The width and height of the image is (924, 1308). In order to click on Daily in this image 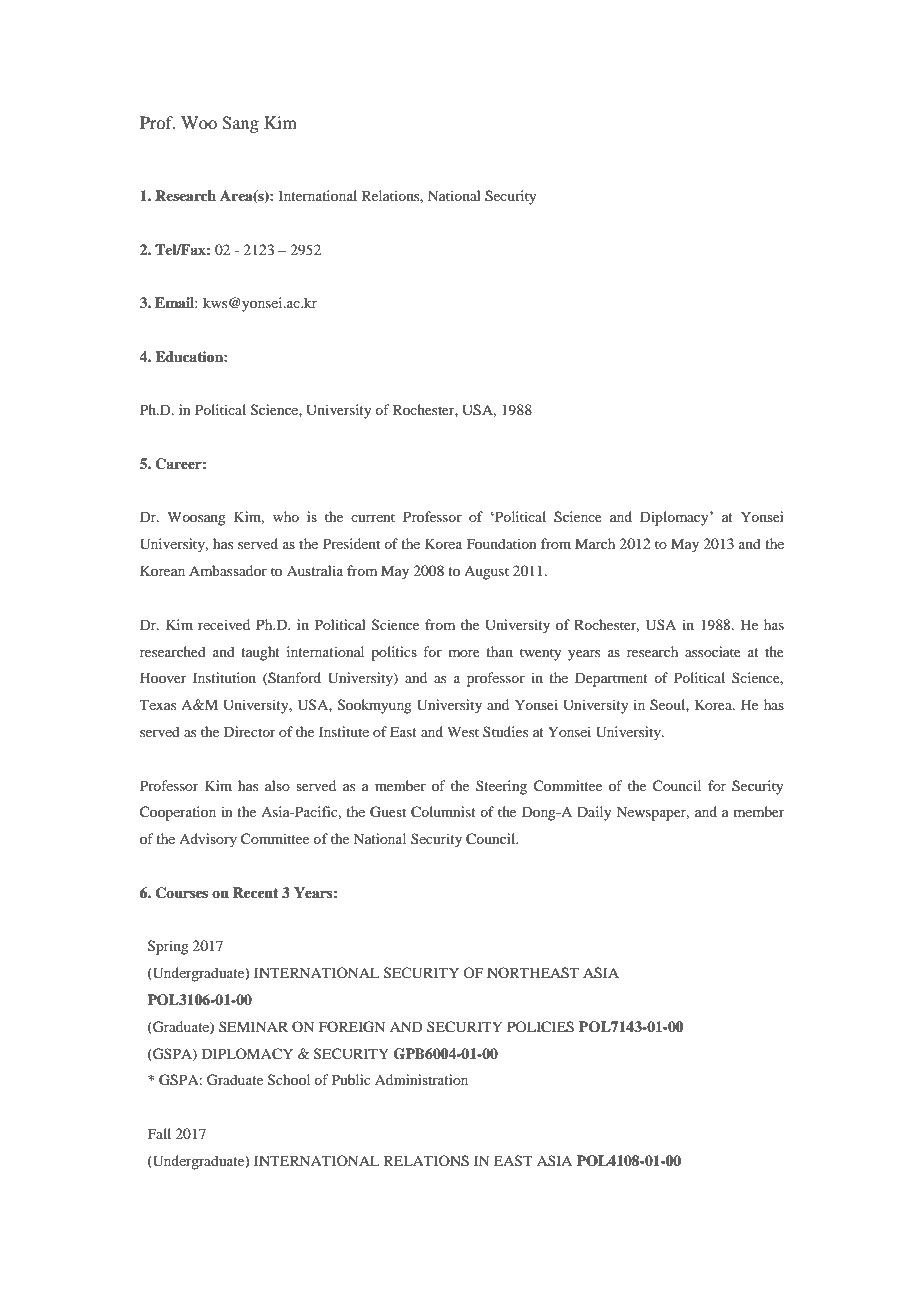, I will do `click(594, 813)`.
